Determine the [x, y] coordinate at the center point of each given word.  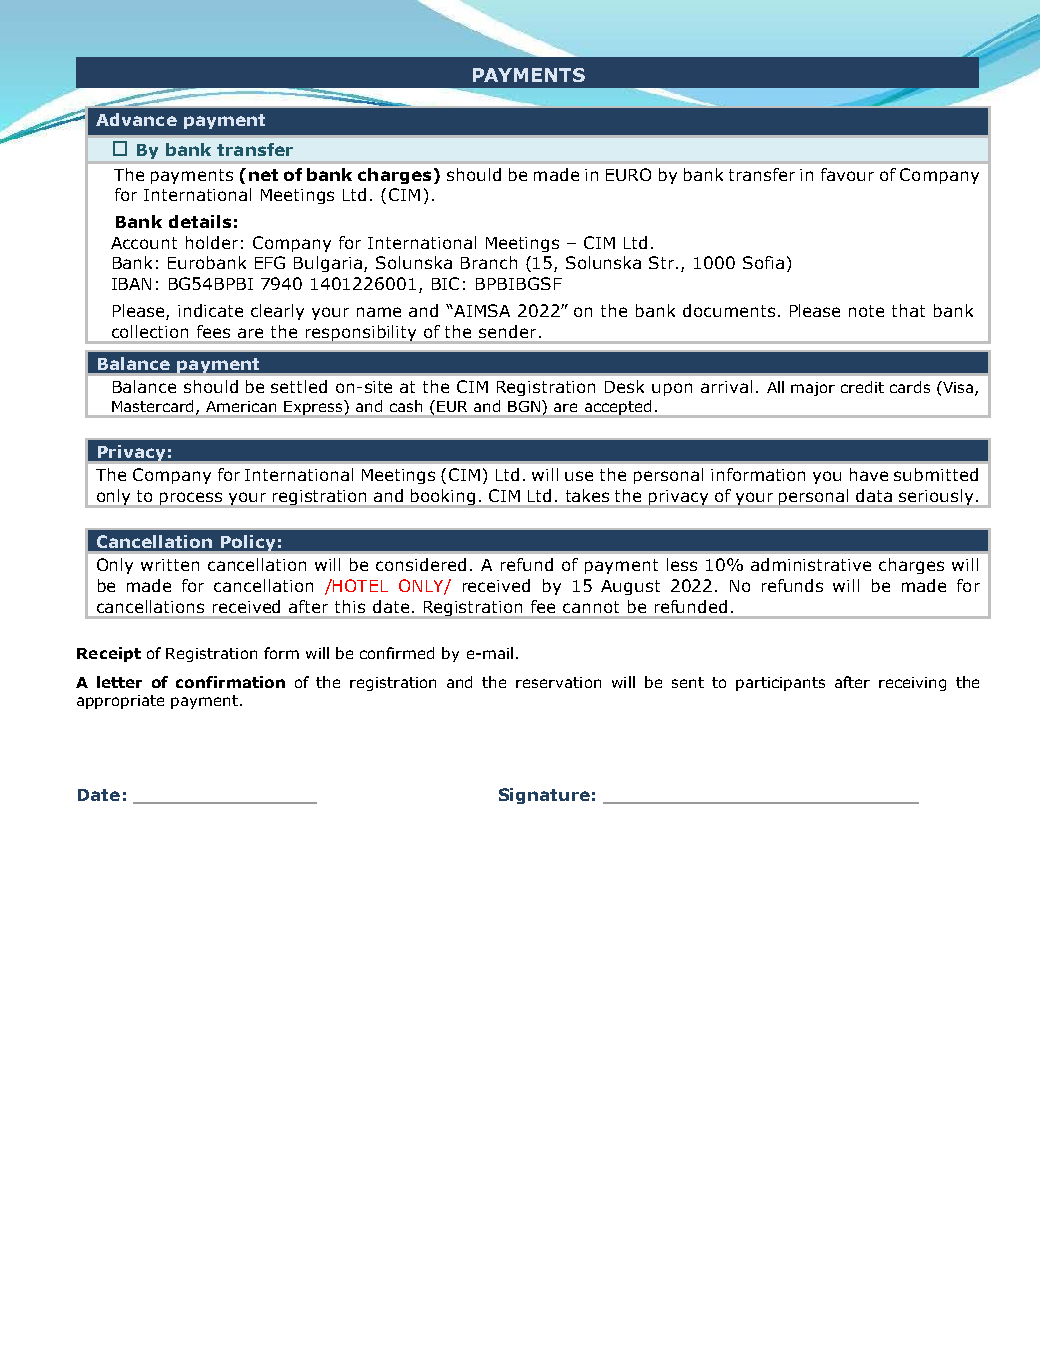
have [869, 474]
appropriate [120, 702]
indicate [210, 310]
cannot [591, 607]
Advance [136, 119]
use [579, 476]
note [866, 311]
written [170, 565]
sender [507, 331]
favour [847, 174]
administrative [811, 564]
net [263, 175]
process [191, 499]
